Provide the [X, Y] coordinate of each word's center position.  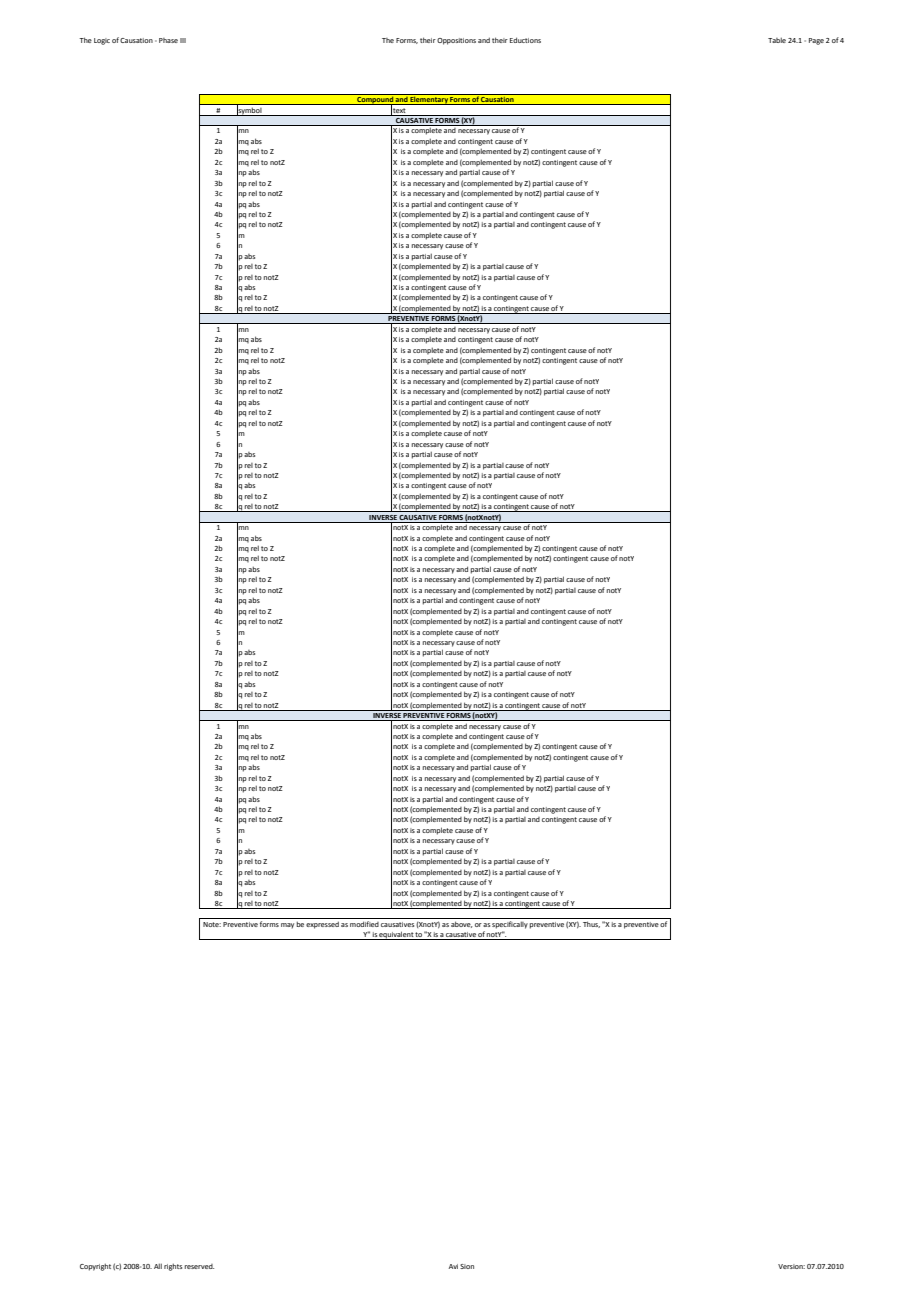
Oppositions [456, 41]
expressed [322, 925]
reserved [199, 1266]
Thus [591, 924]
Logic [102, 41]
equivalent [396, 935]
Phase [168, 40]
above [461, 924]
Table [777, 40]
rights [173, 1267]
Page [816, 41]
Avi [453, 1266]
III [183, 40]
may [287, 926]
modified [364, 924]
